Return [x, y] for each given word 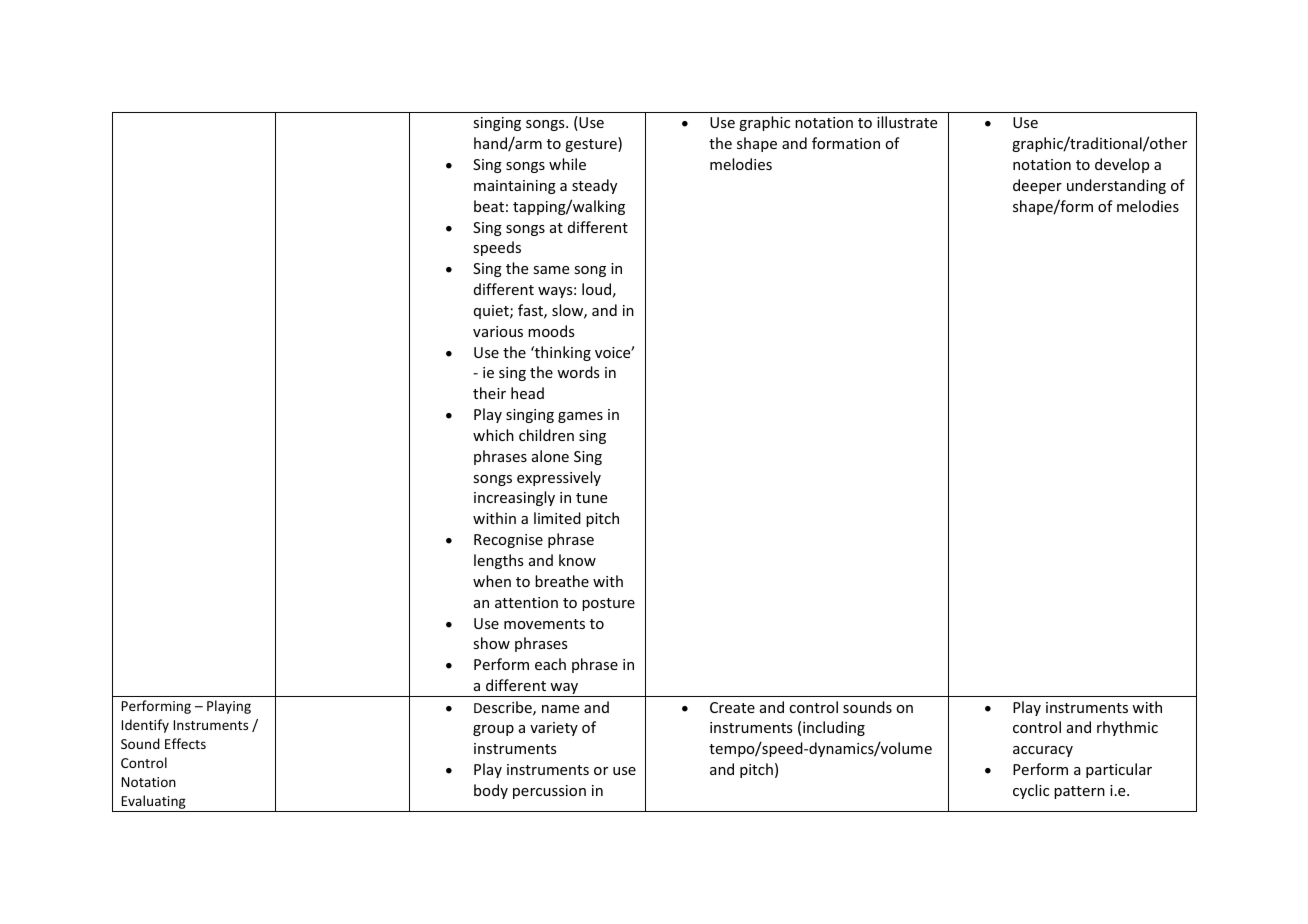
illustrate [907, 122]
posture [608, 604]
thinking [562, 353]
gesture [592, 144]
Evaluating [153, 803]
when [492, 581]
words [578, 372]
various [498, 331]
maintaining [515, 187]
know [577, 560]
